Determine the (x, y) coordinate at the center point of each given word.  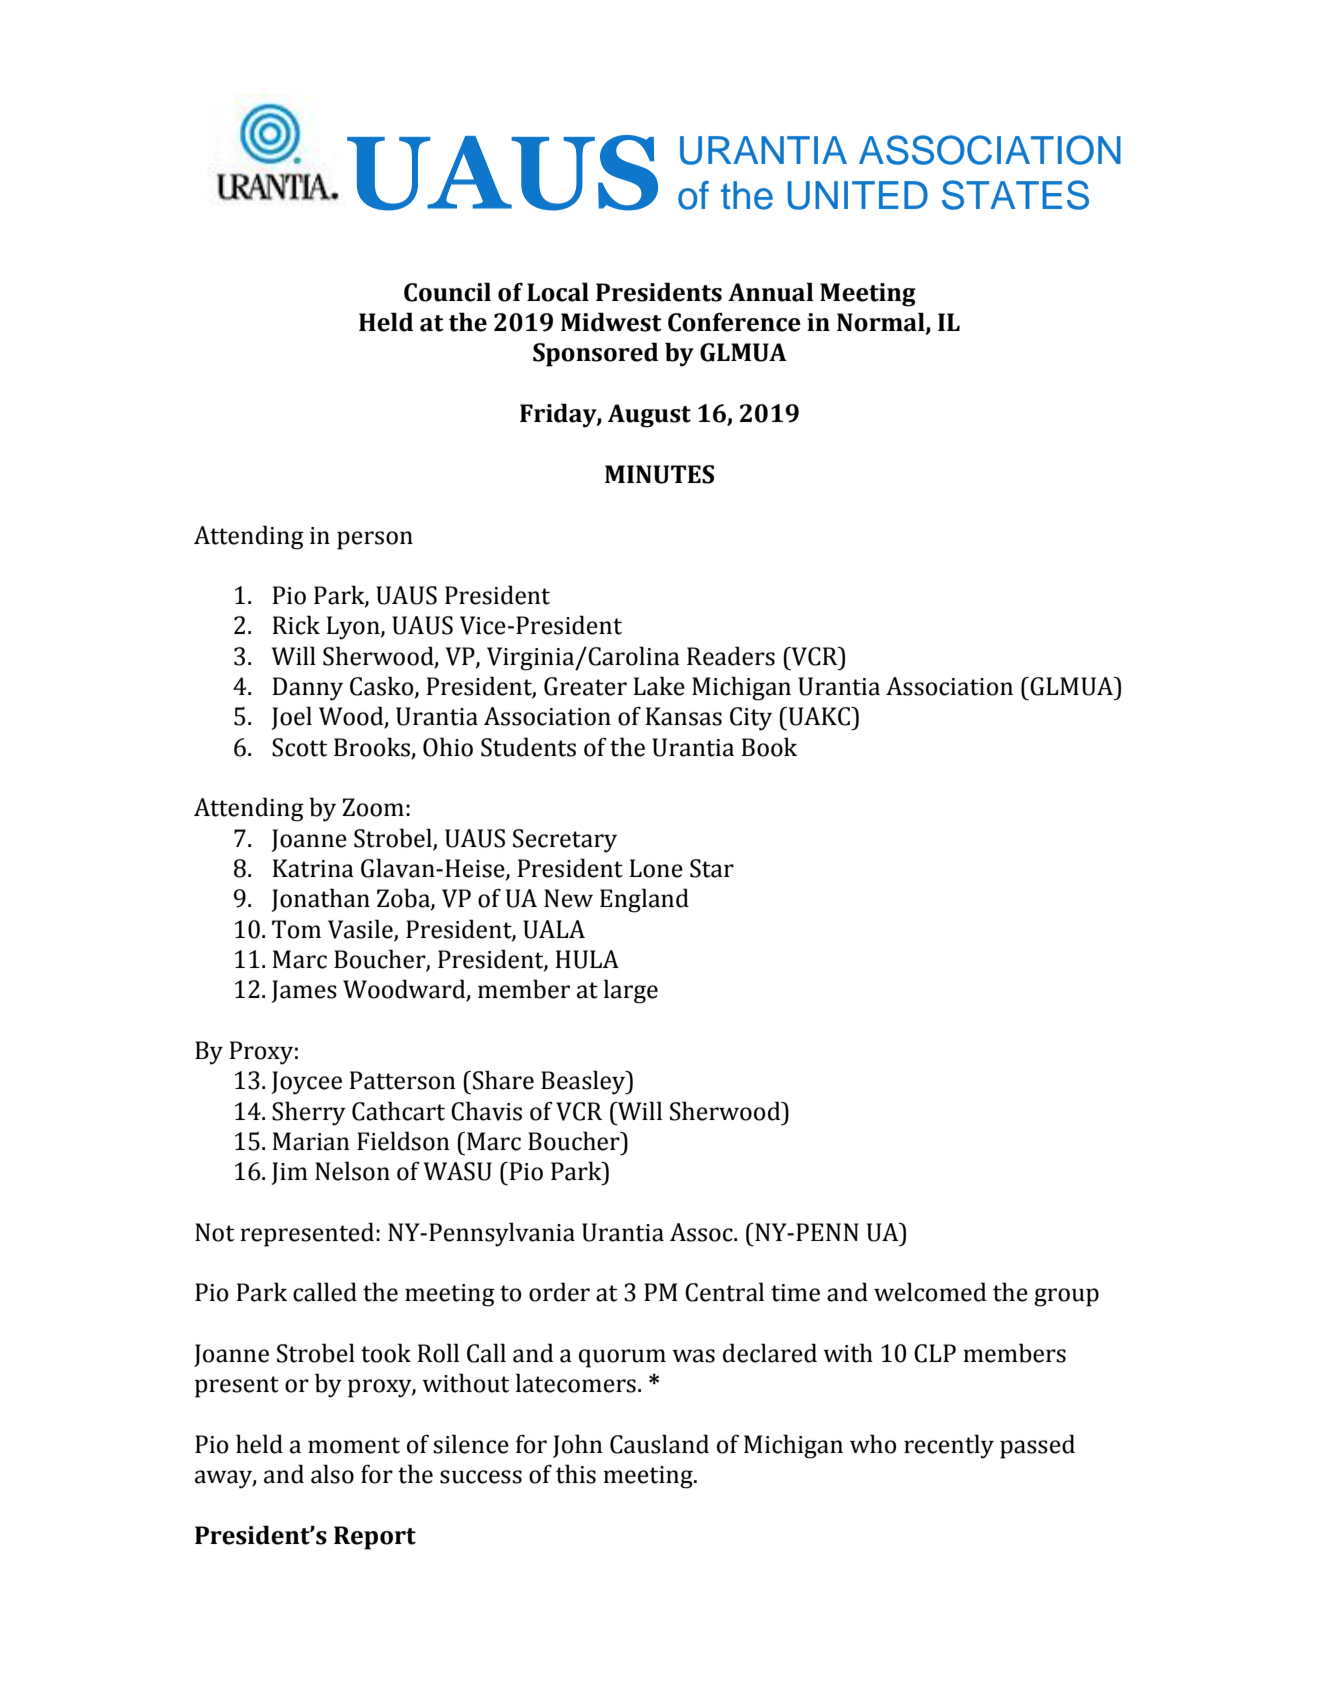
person (375, 540)
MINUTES (659, 474)
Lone (656, 868)
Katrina (313, 868)
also (332, 1474)
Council (447, 292)
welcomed (930, 1292)
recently (949, 1446)
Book (769, 747)
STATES (1015, 195)
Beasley (584, 1082)
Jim (290, 1173)
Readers (731, 656)
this (576, 1474)
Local (558, 292)
